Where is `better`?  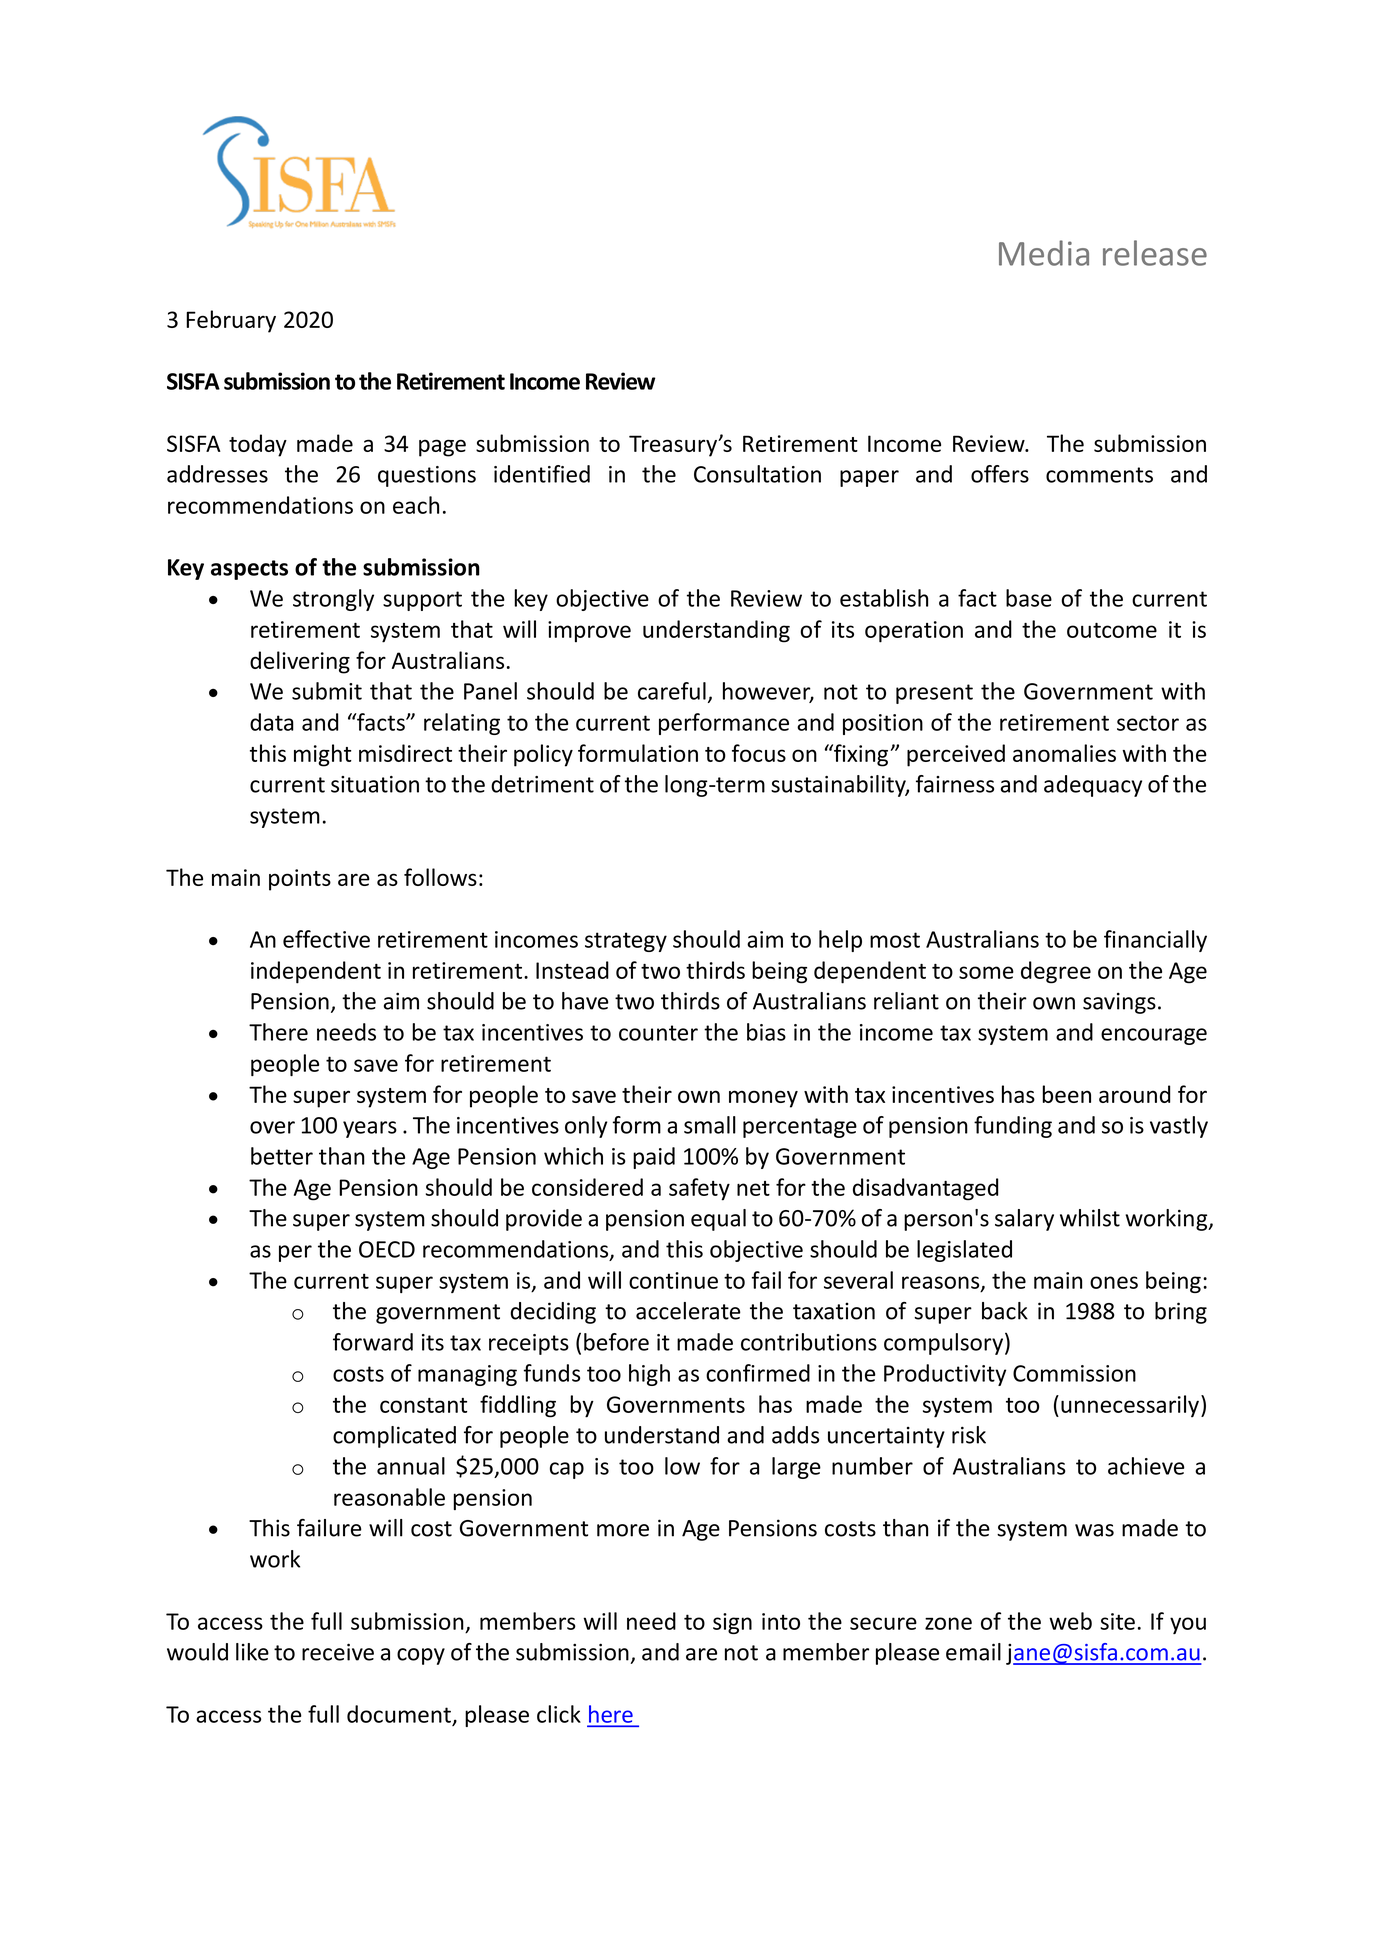
better is located at coordinates (282, 1156).
